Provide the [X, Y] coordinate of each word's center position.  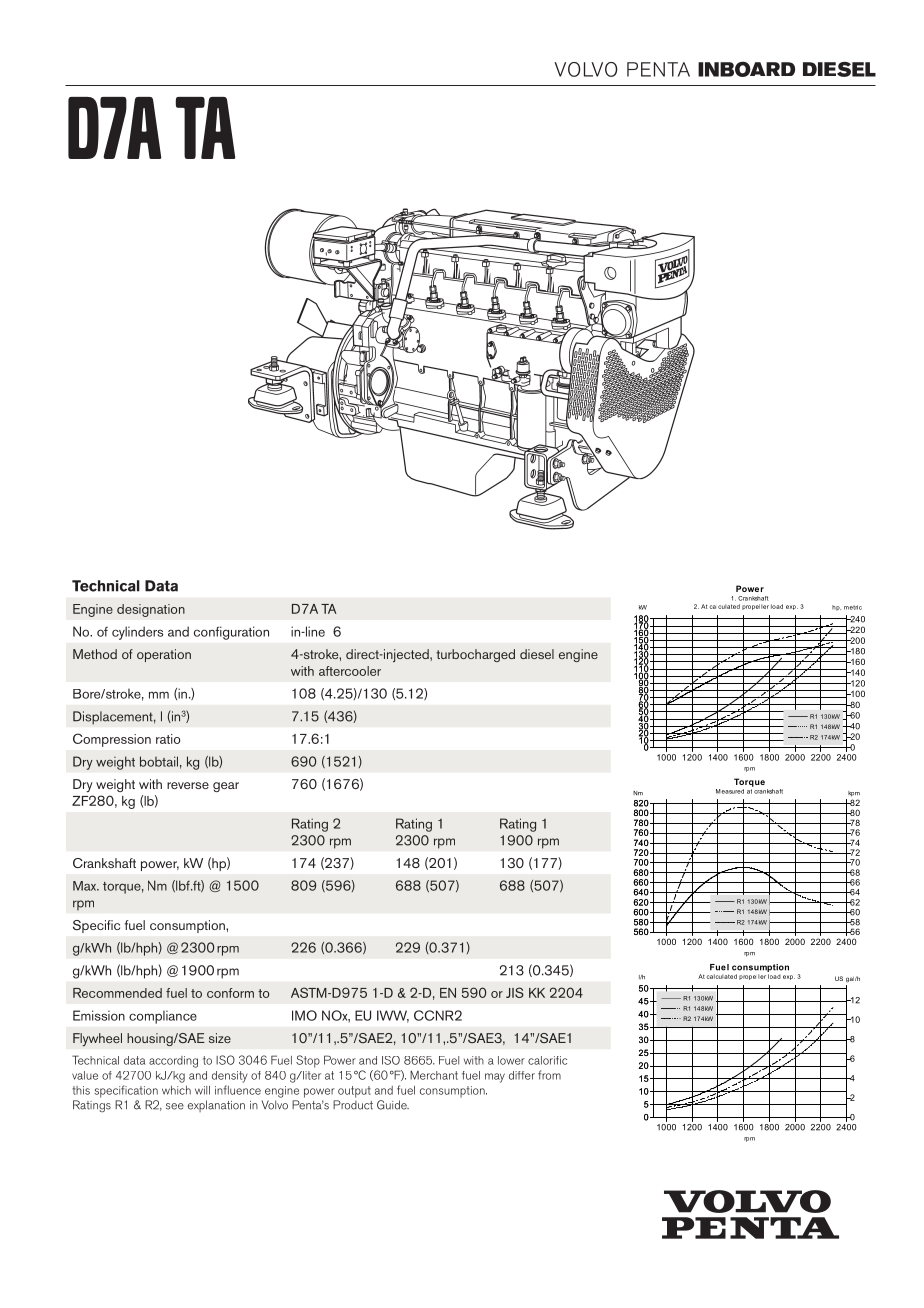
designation [151, 610]
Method [95, 654]
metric [853, 607]
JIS [515, 992]
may [495, 1078]
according [173, 1062]
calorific [547, 1060]
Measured [730, 791]
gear [226, 787]
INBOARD [746, 69]
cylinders [137, 633]
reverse [188, 785]
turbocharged [475, 655]
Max [86, 886]
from [549, 1075]
